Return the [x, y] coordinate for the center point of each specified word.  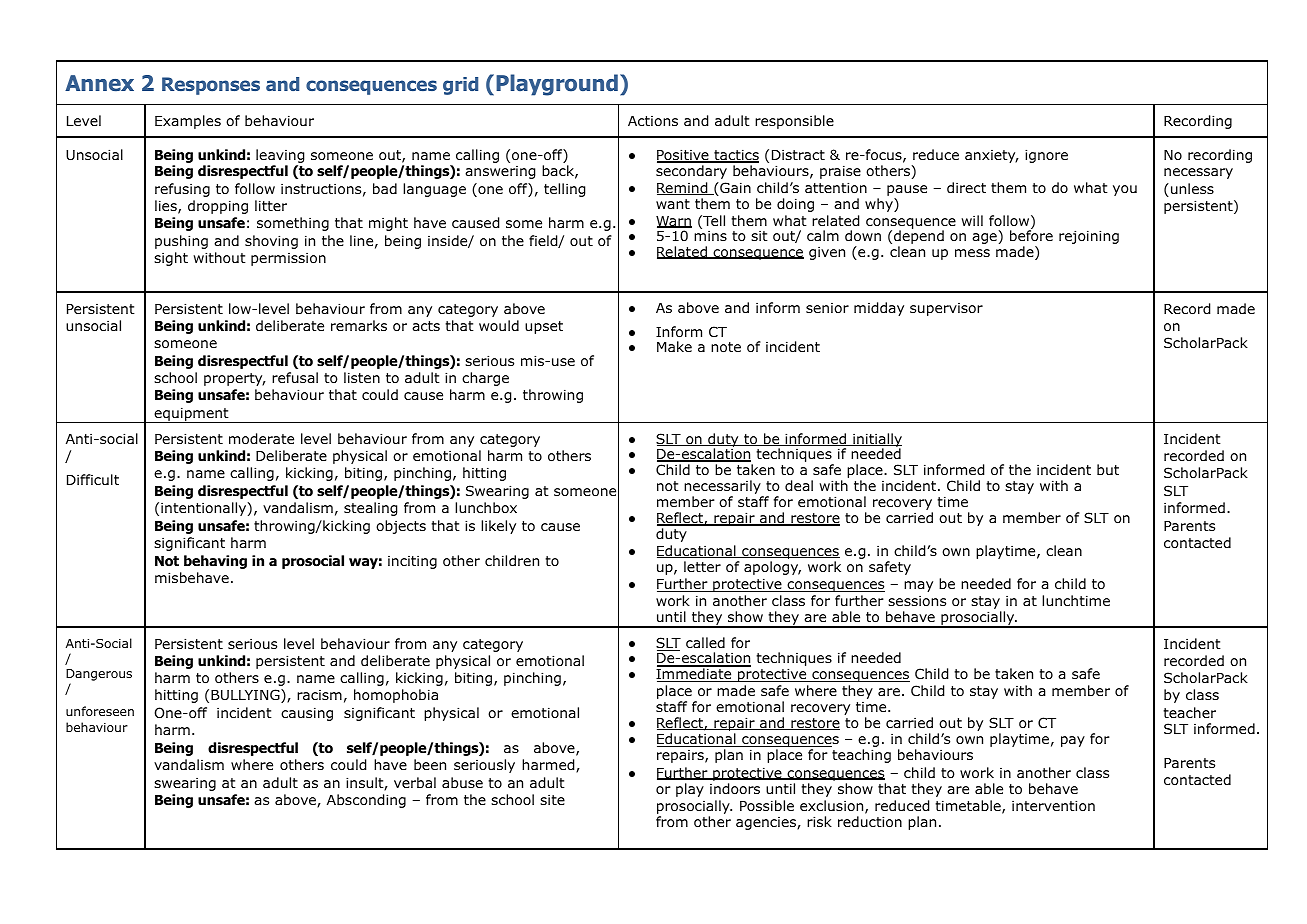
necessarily [723, 488]
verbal [415, 782]
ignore [1046, 156]
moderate [261, 439]
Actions [653, 121]
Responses [211, 86]
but [1108, 469]
